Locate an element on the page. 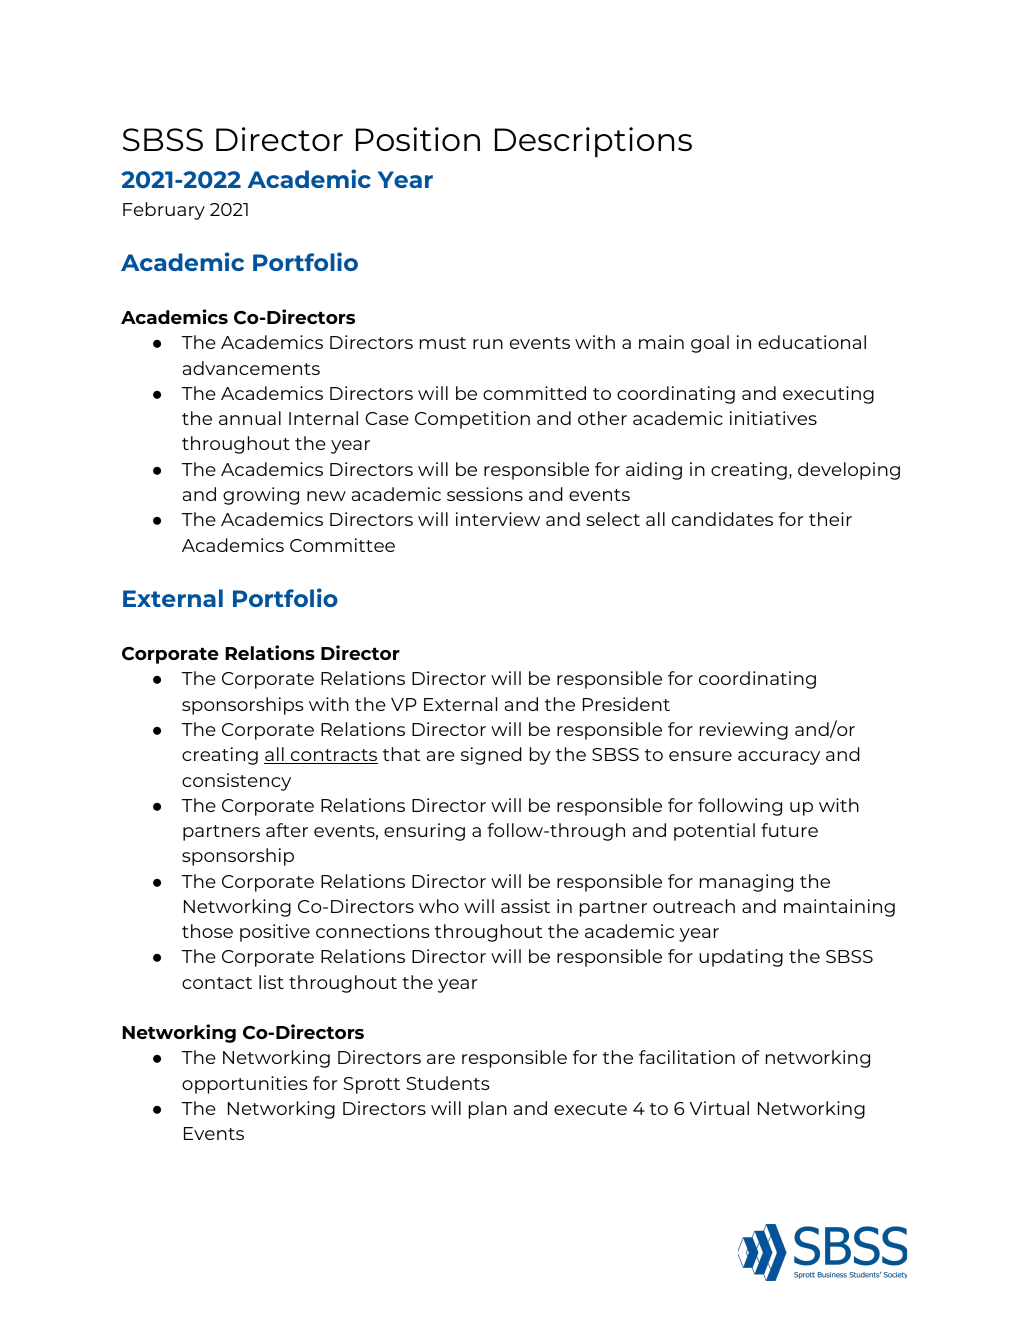 The width and height of the image is (1031, 1334). reviewing is located at coordinates (744, 731).
